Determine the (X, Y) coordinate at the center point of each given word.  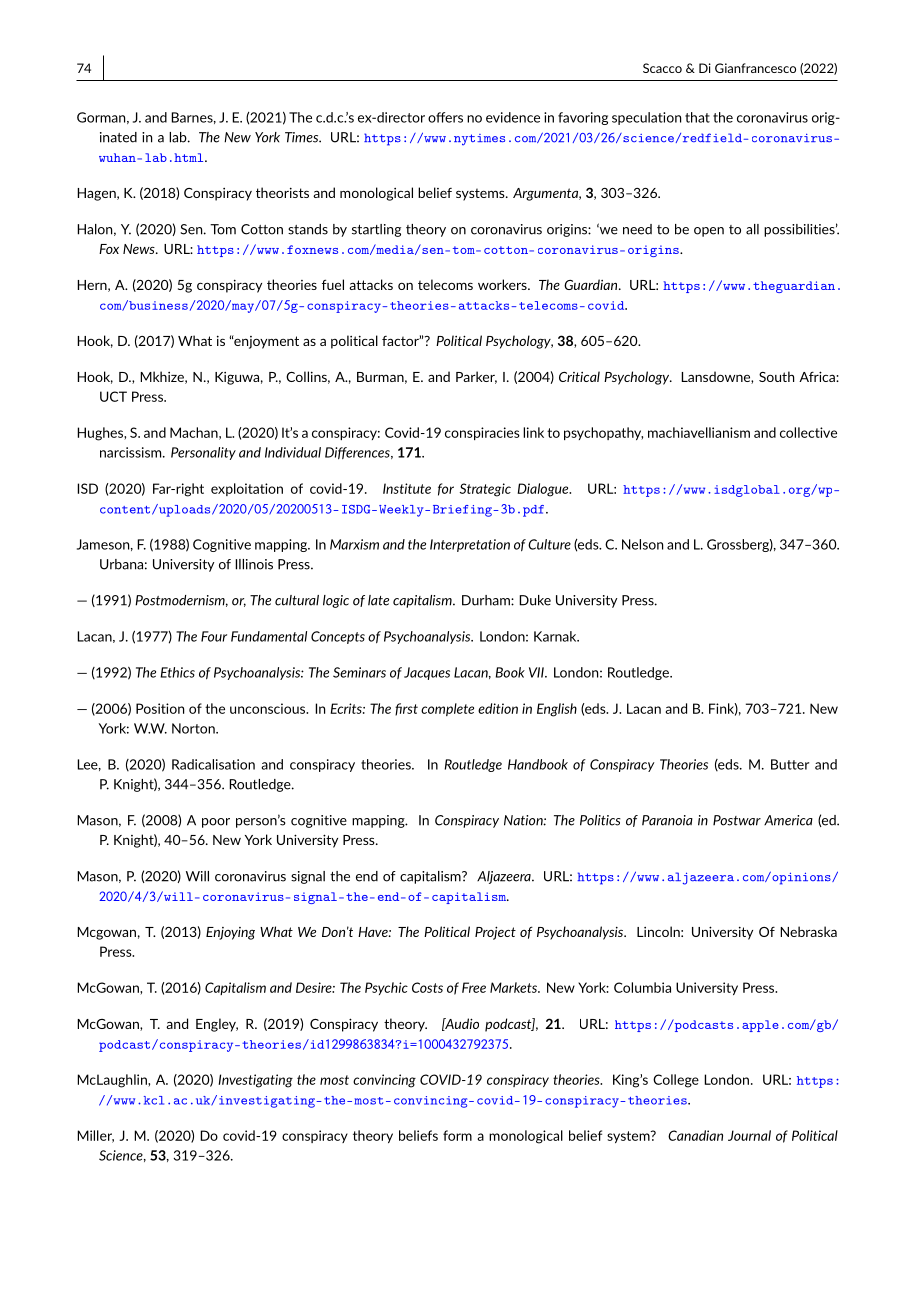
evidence (513, 117)
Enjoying (230, 933)
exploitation (247, 489)
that (697, 117)
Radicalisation (213, 764)
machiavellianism (699, 432)
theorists (282, 192)
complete (447, 709)
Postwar (737, 820)
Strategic (485, 490)
